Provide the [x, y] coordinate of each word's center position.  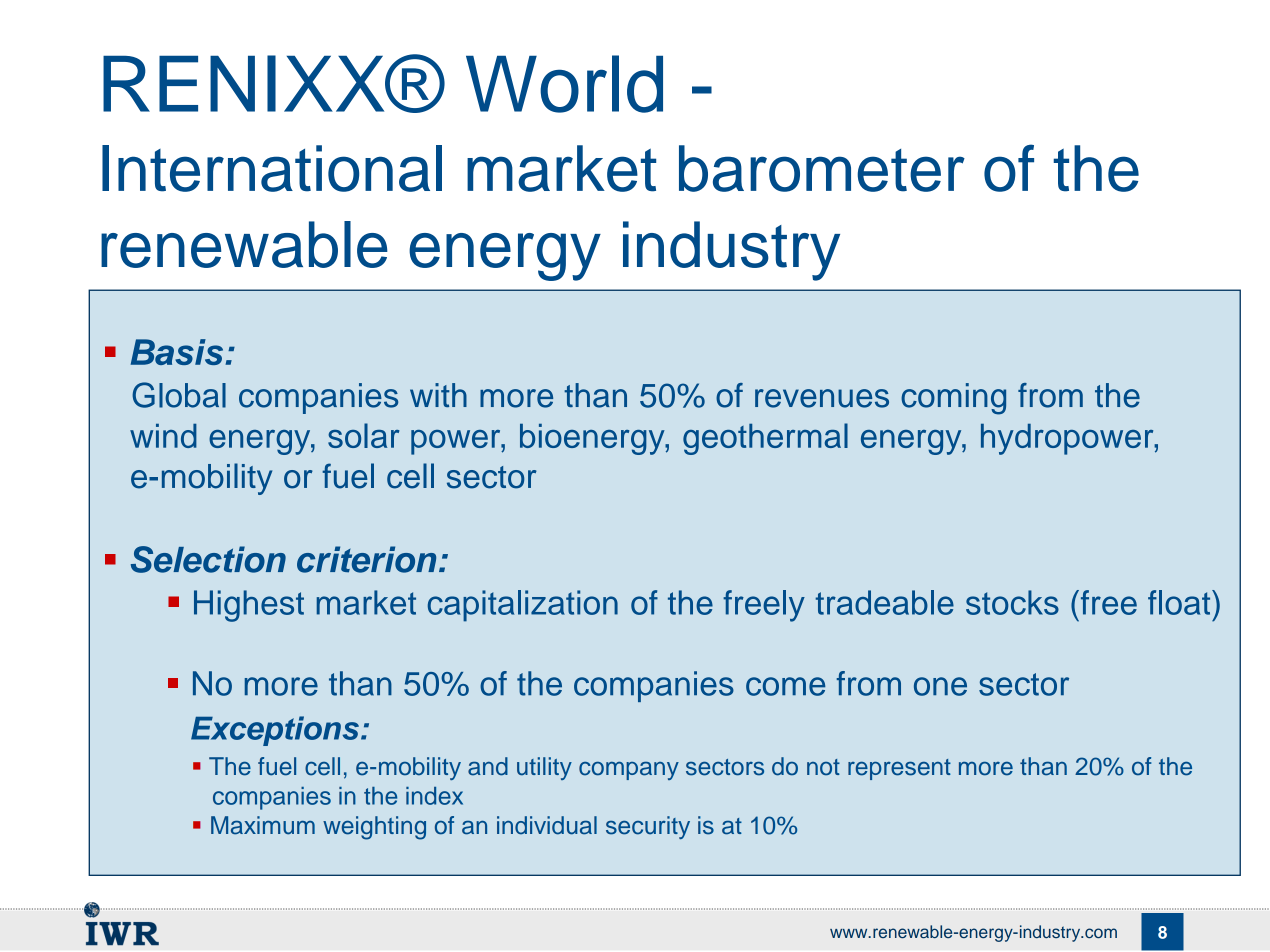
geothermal [765, 439]
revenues [822, 398]
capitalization [523, 606]
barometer [822, 168]
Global [179, 395]
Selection [208, 559]
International [272, 168]
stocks [1012, 602]
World [564, 84]
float [1180, 602]
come [786, 686]
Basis [178, 352]
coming [953, 399]
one [940, 686]
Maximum [263, 825]
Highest [249, 606]
